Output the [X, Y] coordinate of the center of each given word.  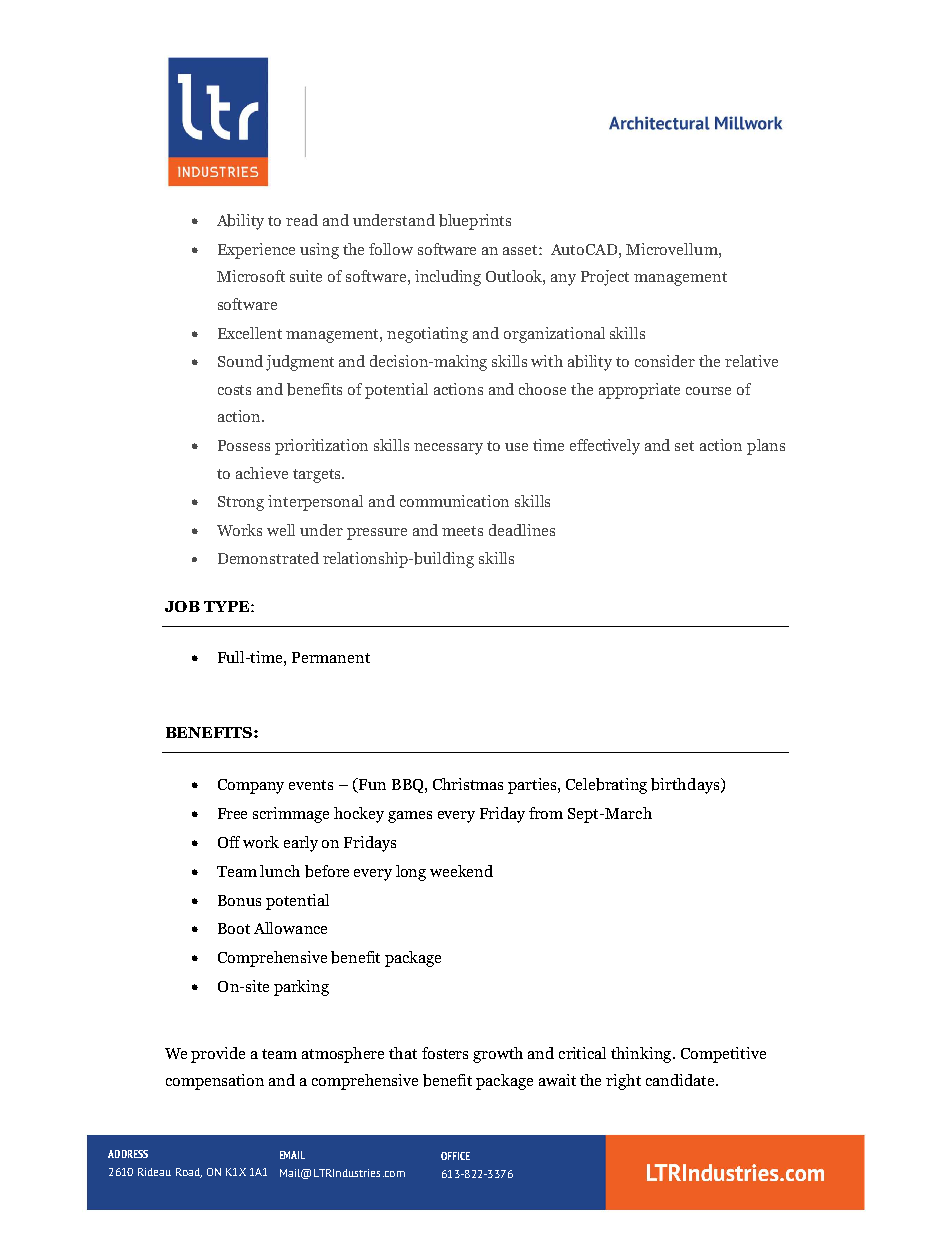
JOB [182, 606]
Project [605, 278]
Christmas [468, 784]
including [448, 278]
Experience [256, 251]
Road [189, 1173]
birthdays [685, 786]
